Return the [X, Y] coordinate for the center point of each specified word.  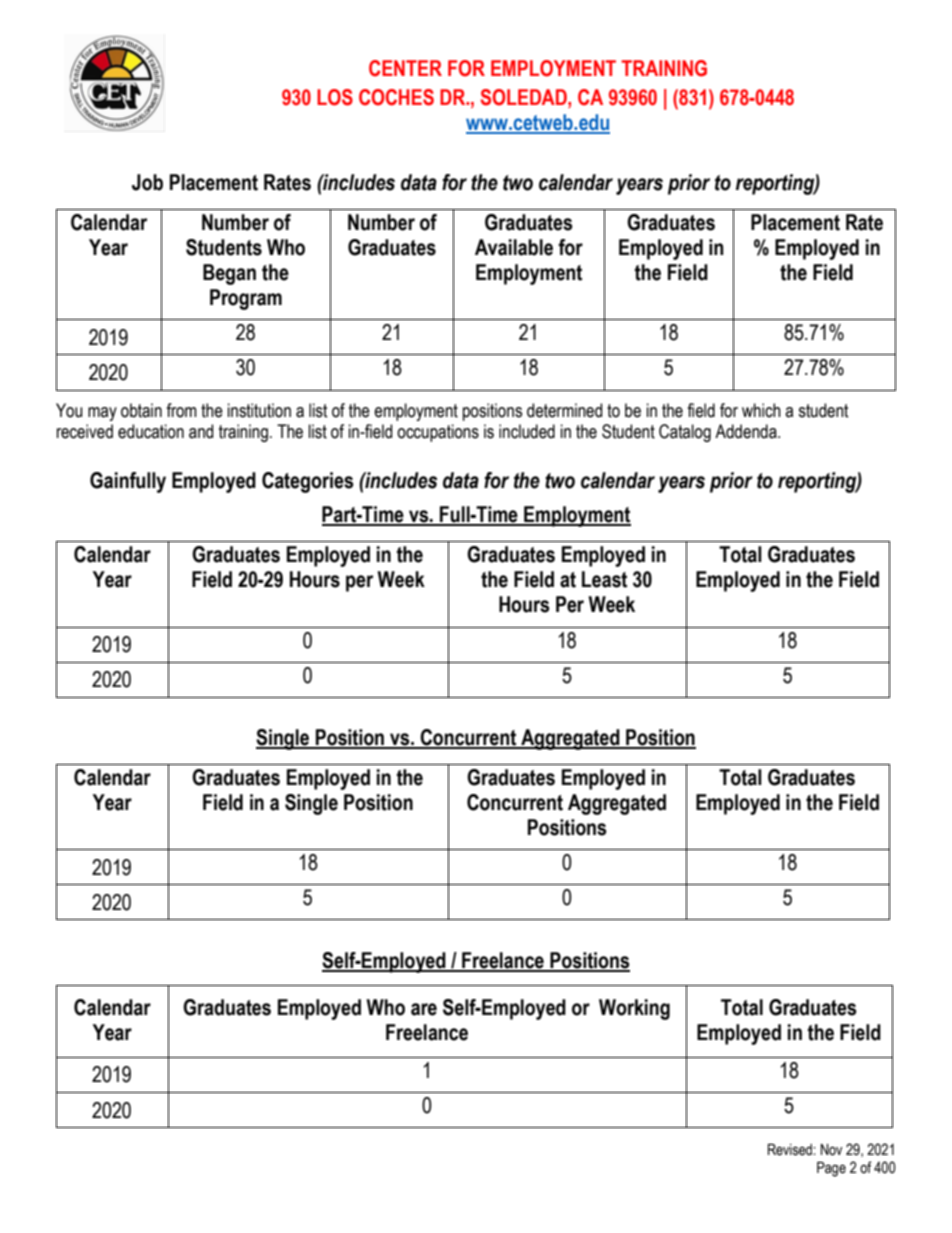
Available [514, 247]
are [424, 1009]
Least [604, 579]
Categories [308, 482]
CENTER [405, 68]
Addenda [747, 431]
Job [147, 182]
